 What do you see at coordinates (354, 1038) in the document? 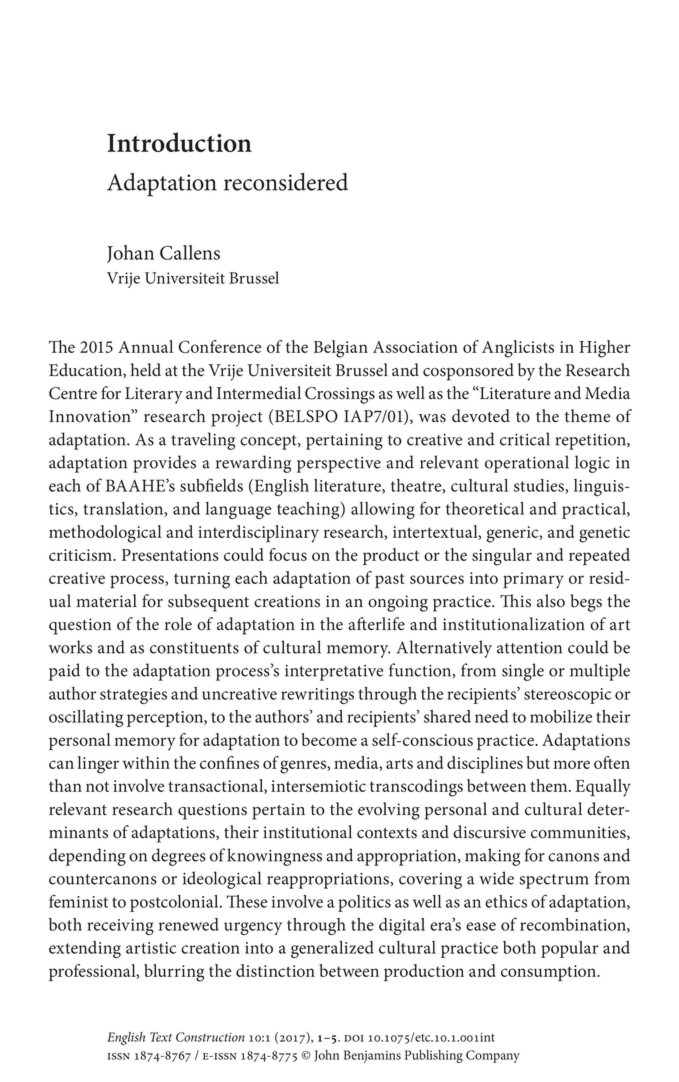
I see `doi` at bounding box center [354, 1038].
